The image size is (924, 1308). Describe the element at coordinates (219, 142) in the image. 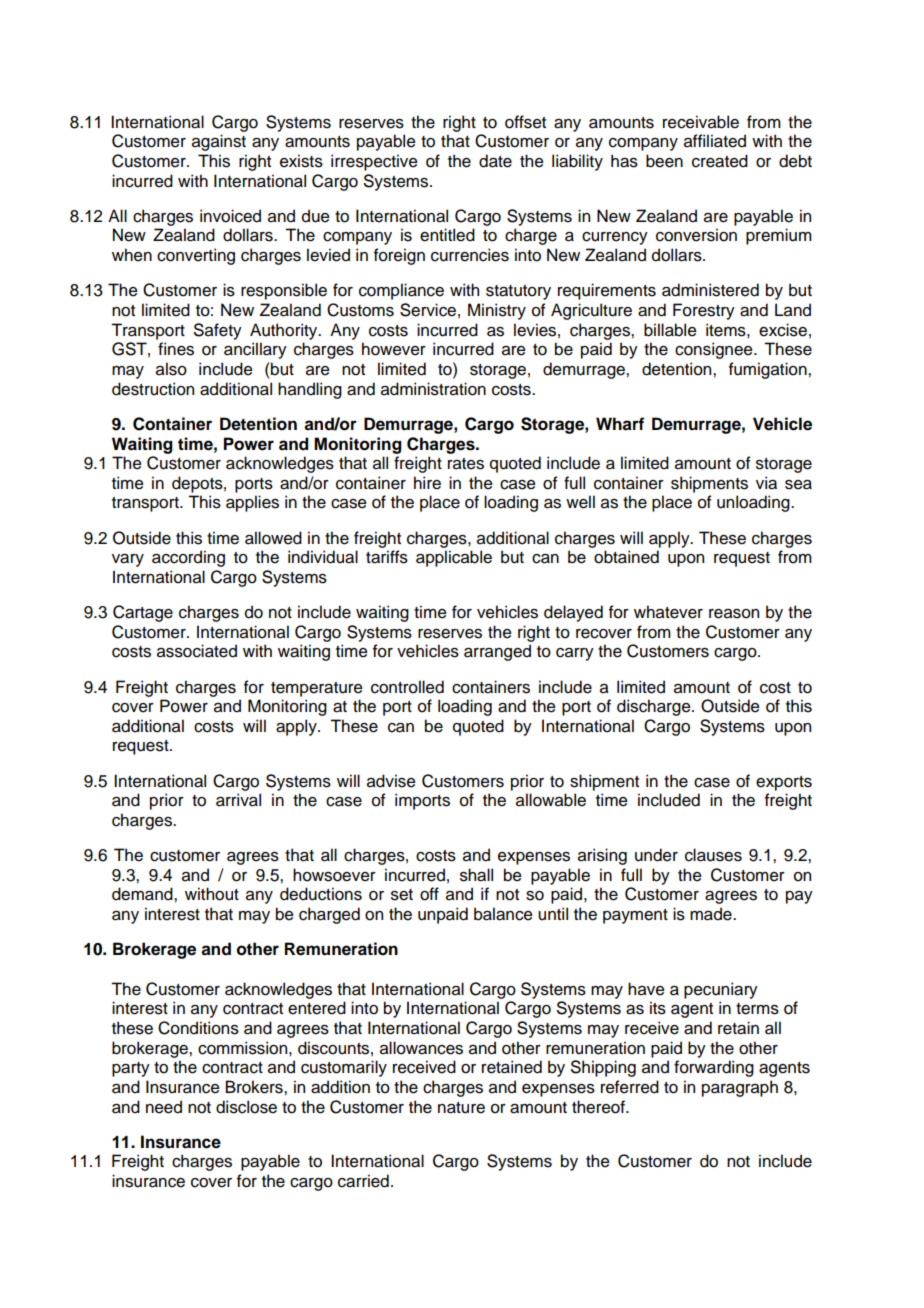

I see `against` at that location.
